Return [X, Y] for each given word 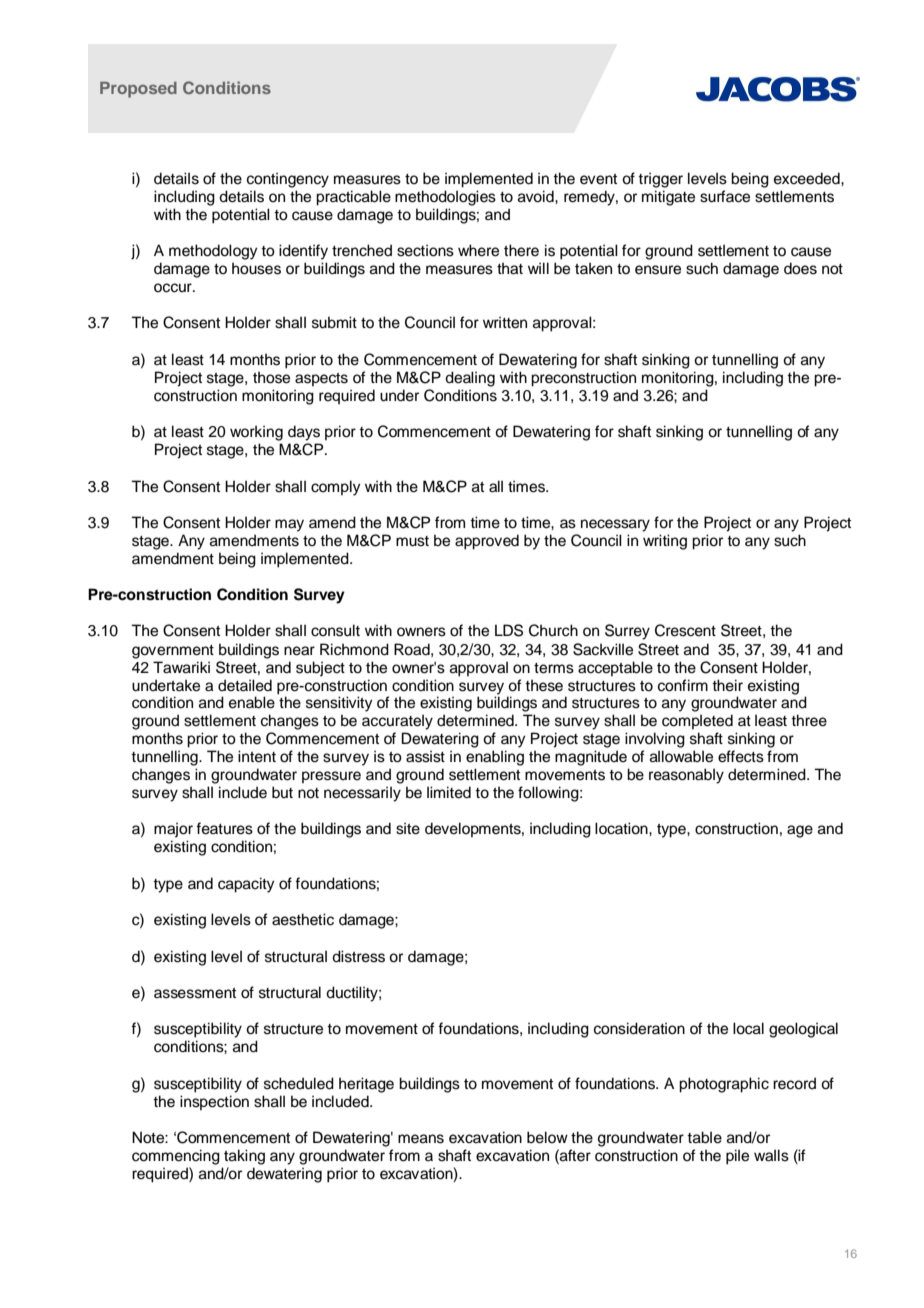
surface [725, 196]
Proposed [138, 90]
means [421, 1139]
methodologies [445, 198]
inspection [214, 1102]
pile [737, 1157]
